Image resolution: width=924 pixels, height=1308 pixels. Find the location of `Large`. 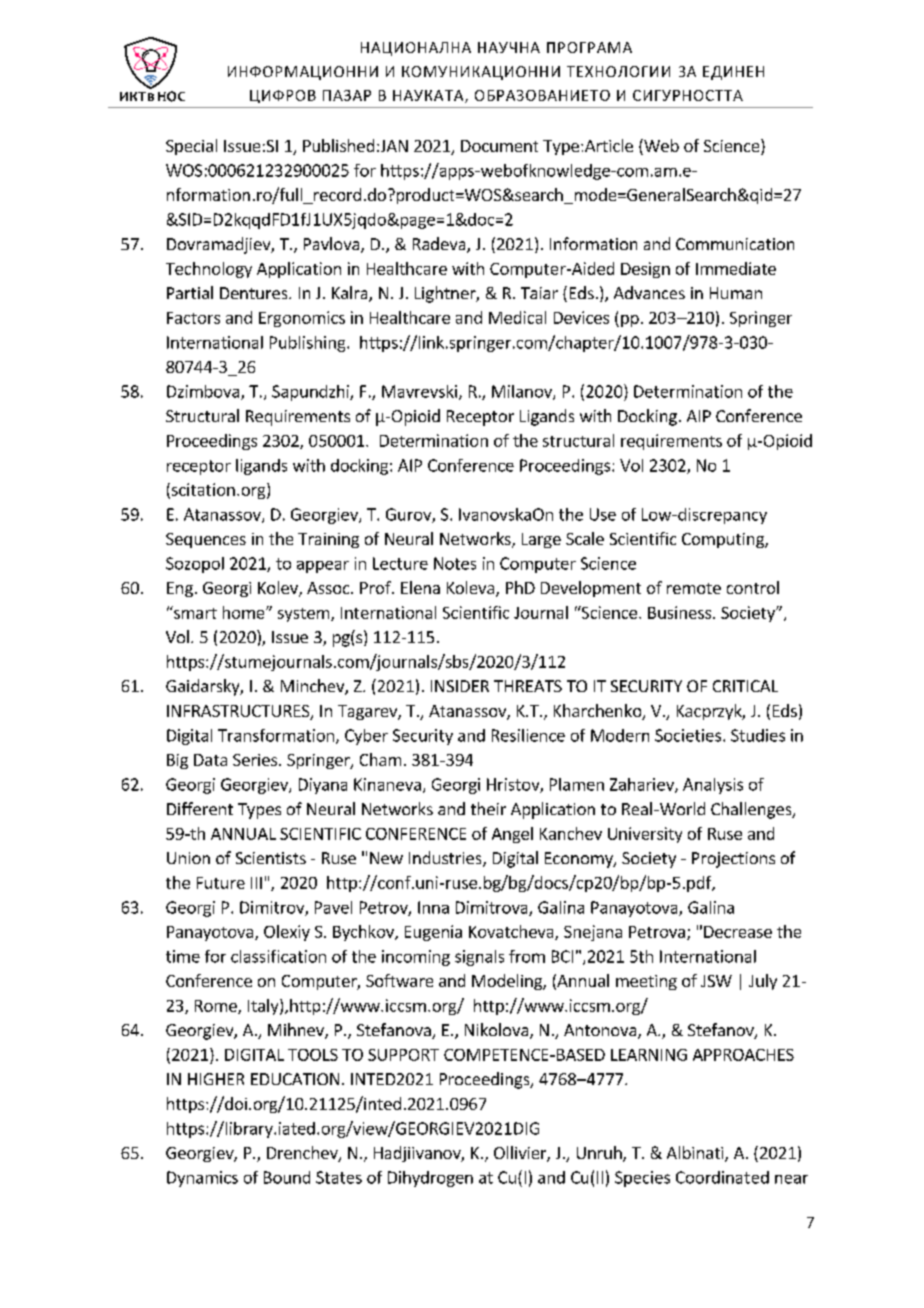

Large is located at coordinates (541, 540).
